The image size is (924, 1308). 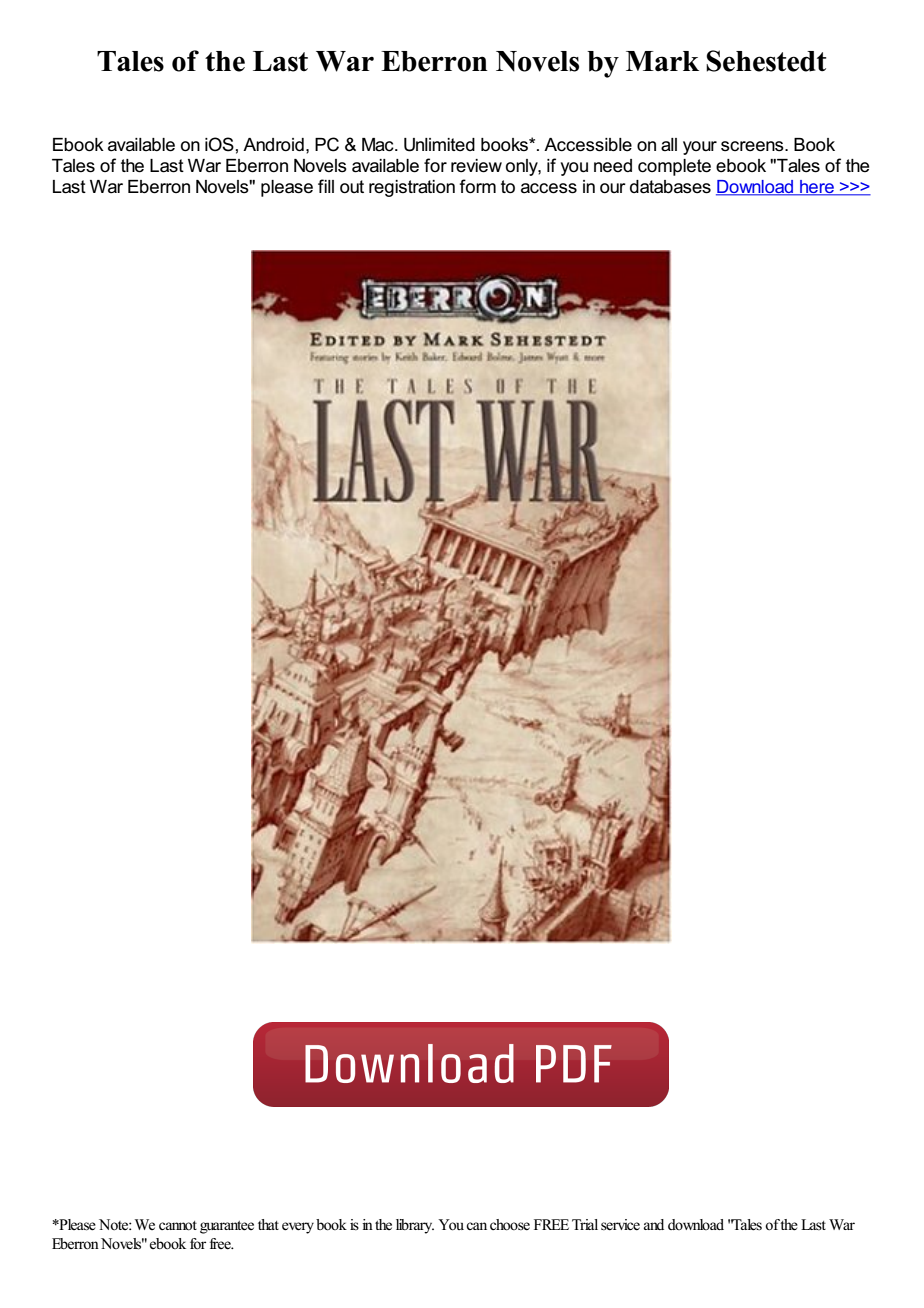 What do you see at coordinates (510, 1225) in the screenshot?
I see `choose` at bounding box center [510, 1225].
